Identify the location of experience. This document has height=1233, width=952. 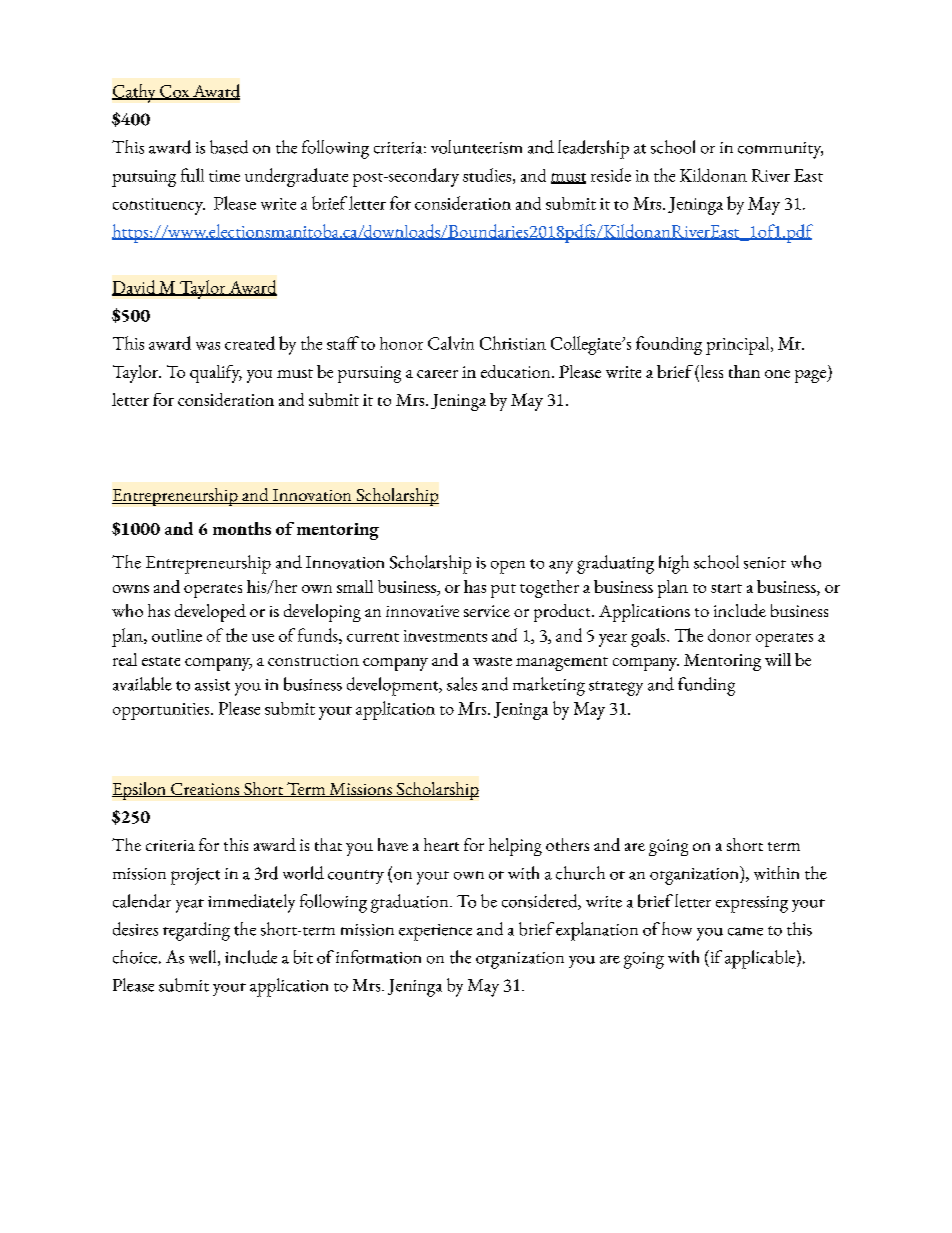
(435, 932).
